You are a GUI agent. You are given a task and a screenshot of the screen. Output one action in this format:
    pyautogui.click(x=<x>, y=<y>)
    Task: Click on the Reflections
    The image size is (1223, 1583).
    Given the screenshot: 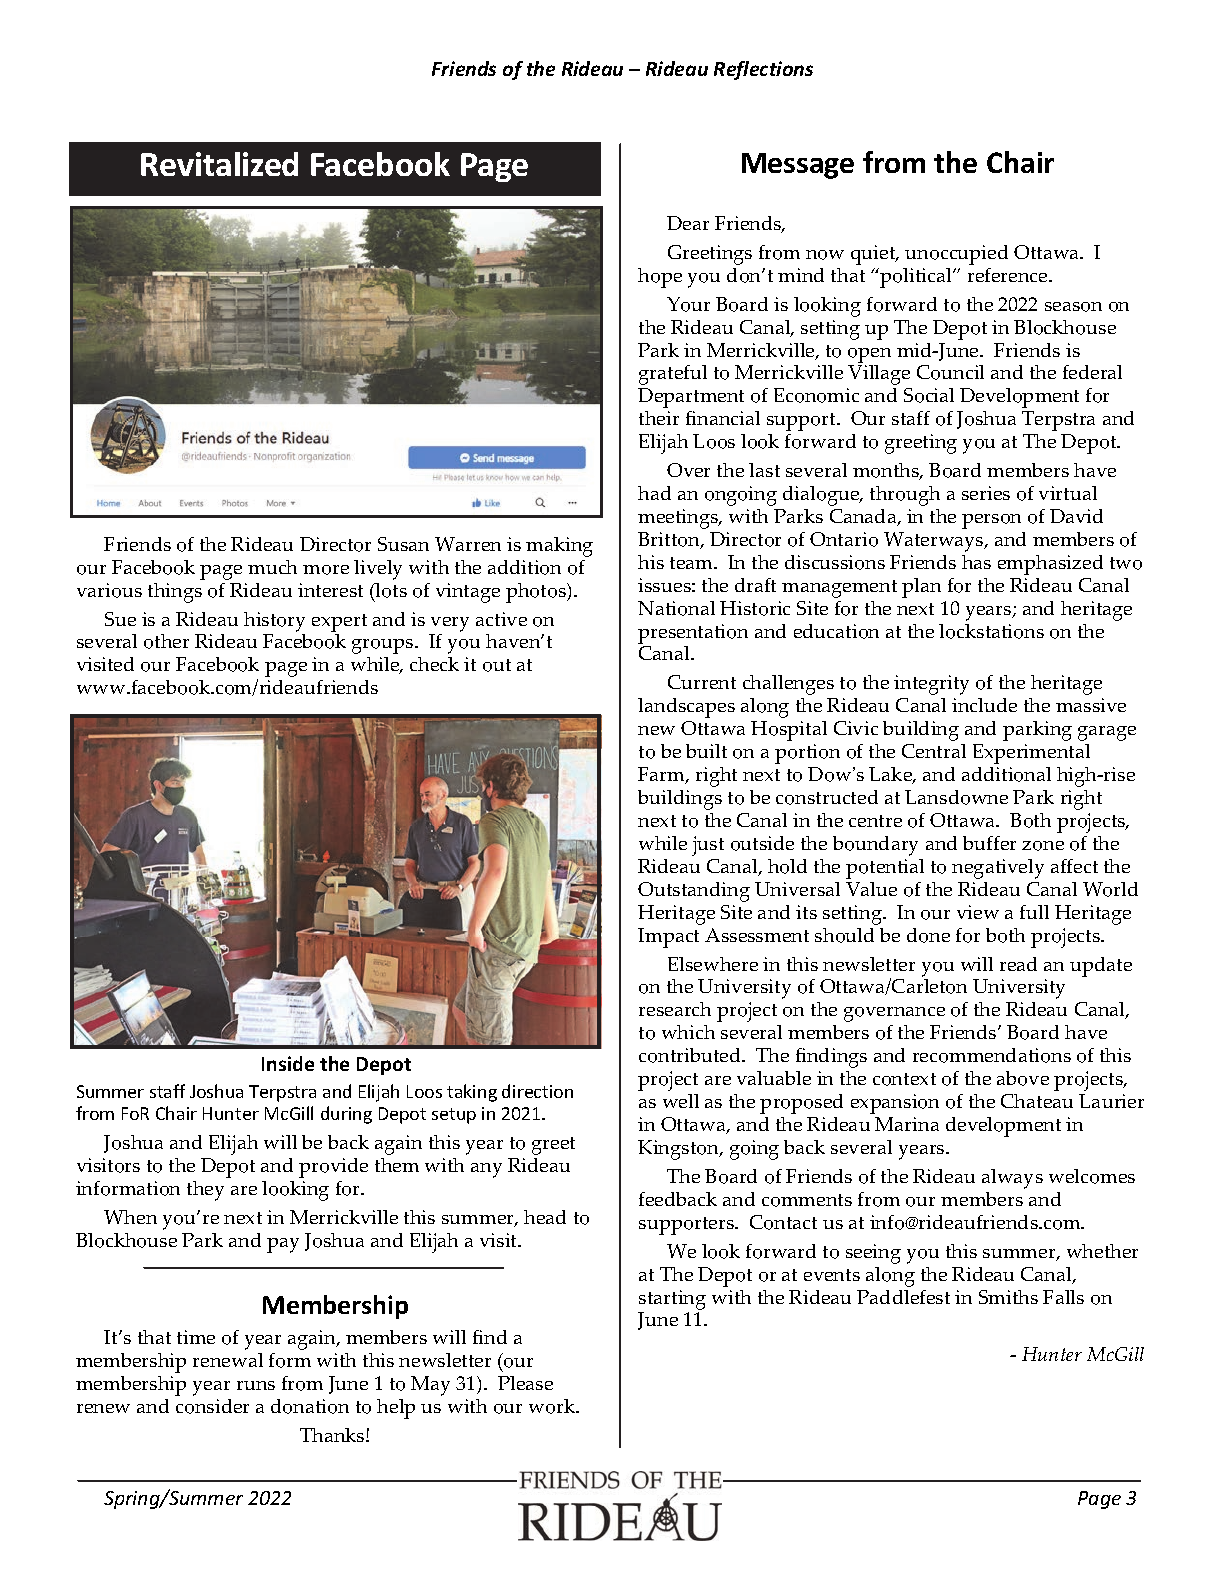 What is the action you would take?
    pyautogui.click(x=763, y=70)
